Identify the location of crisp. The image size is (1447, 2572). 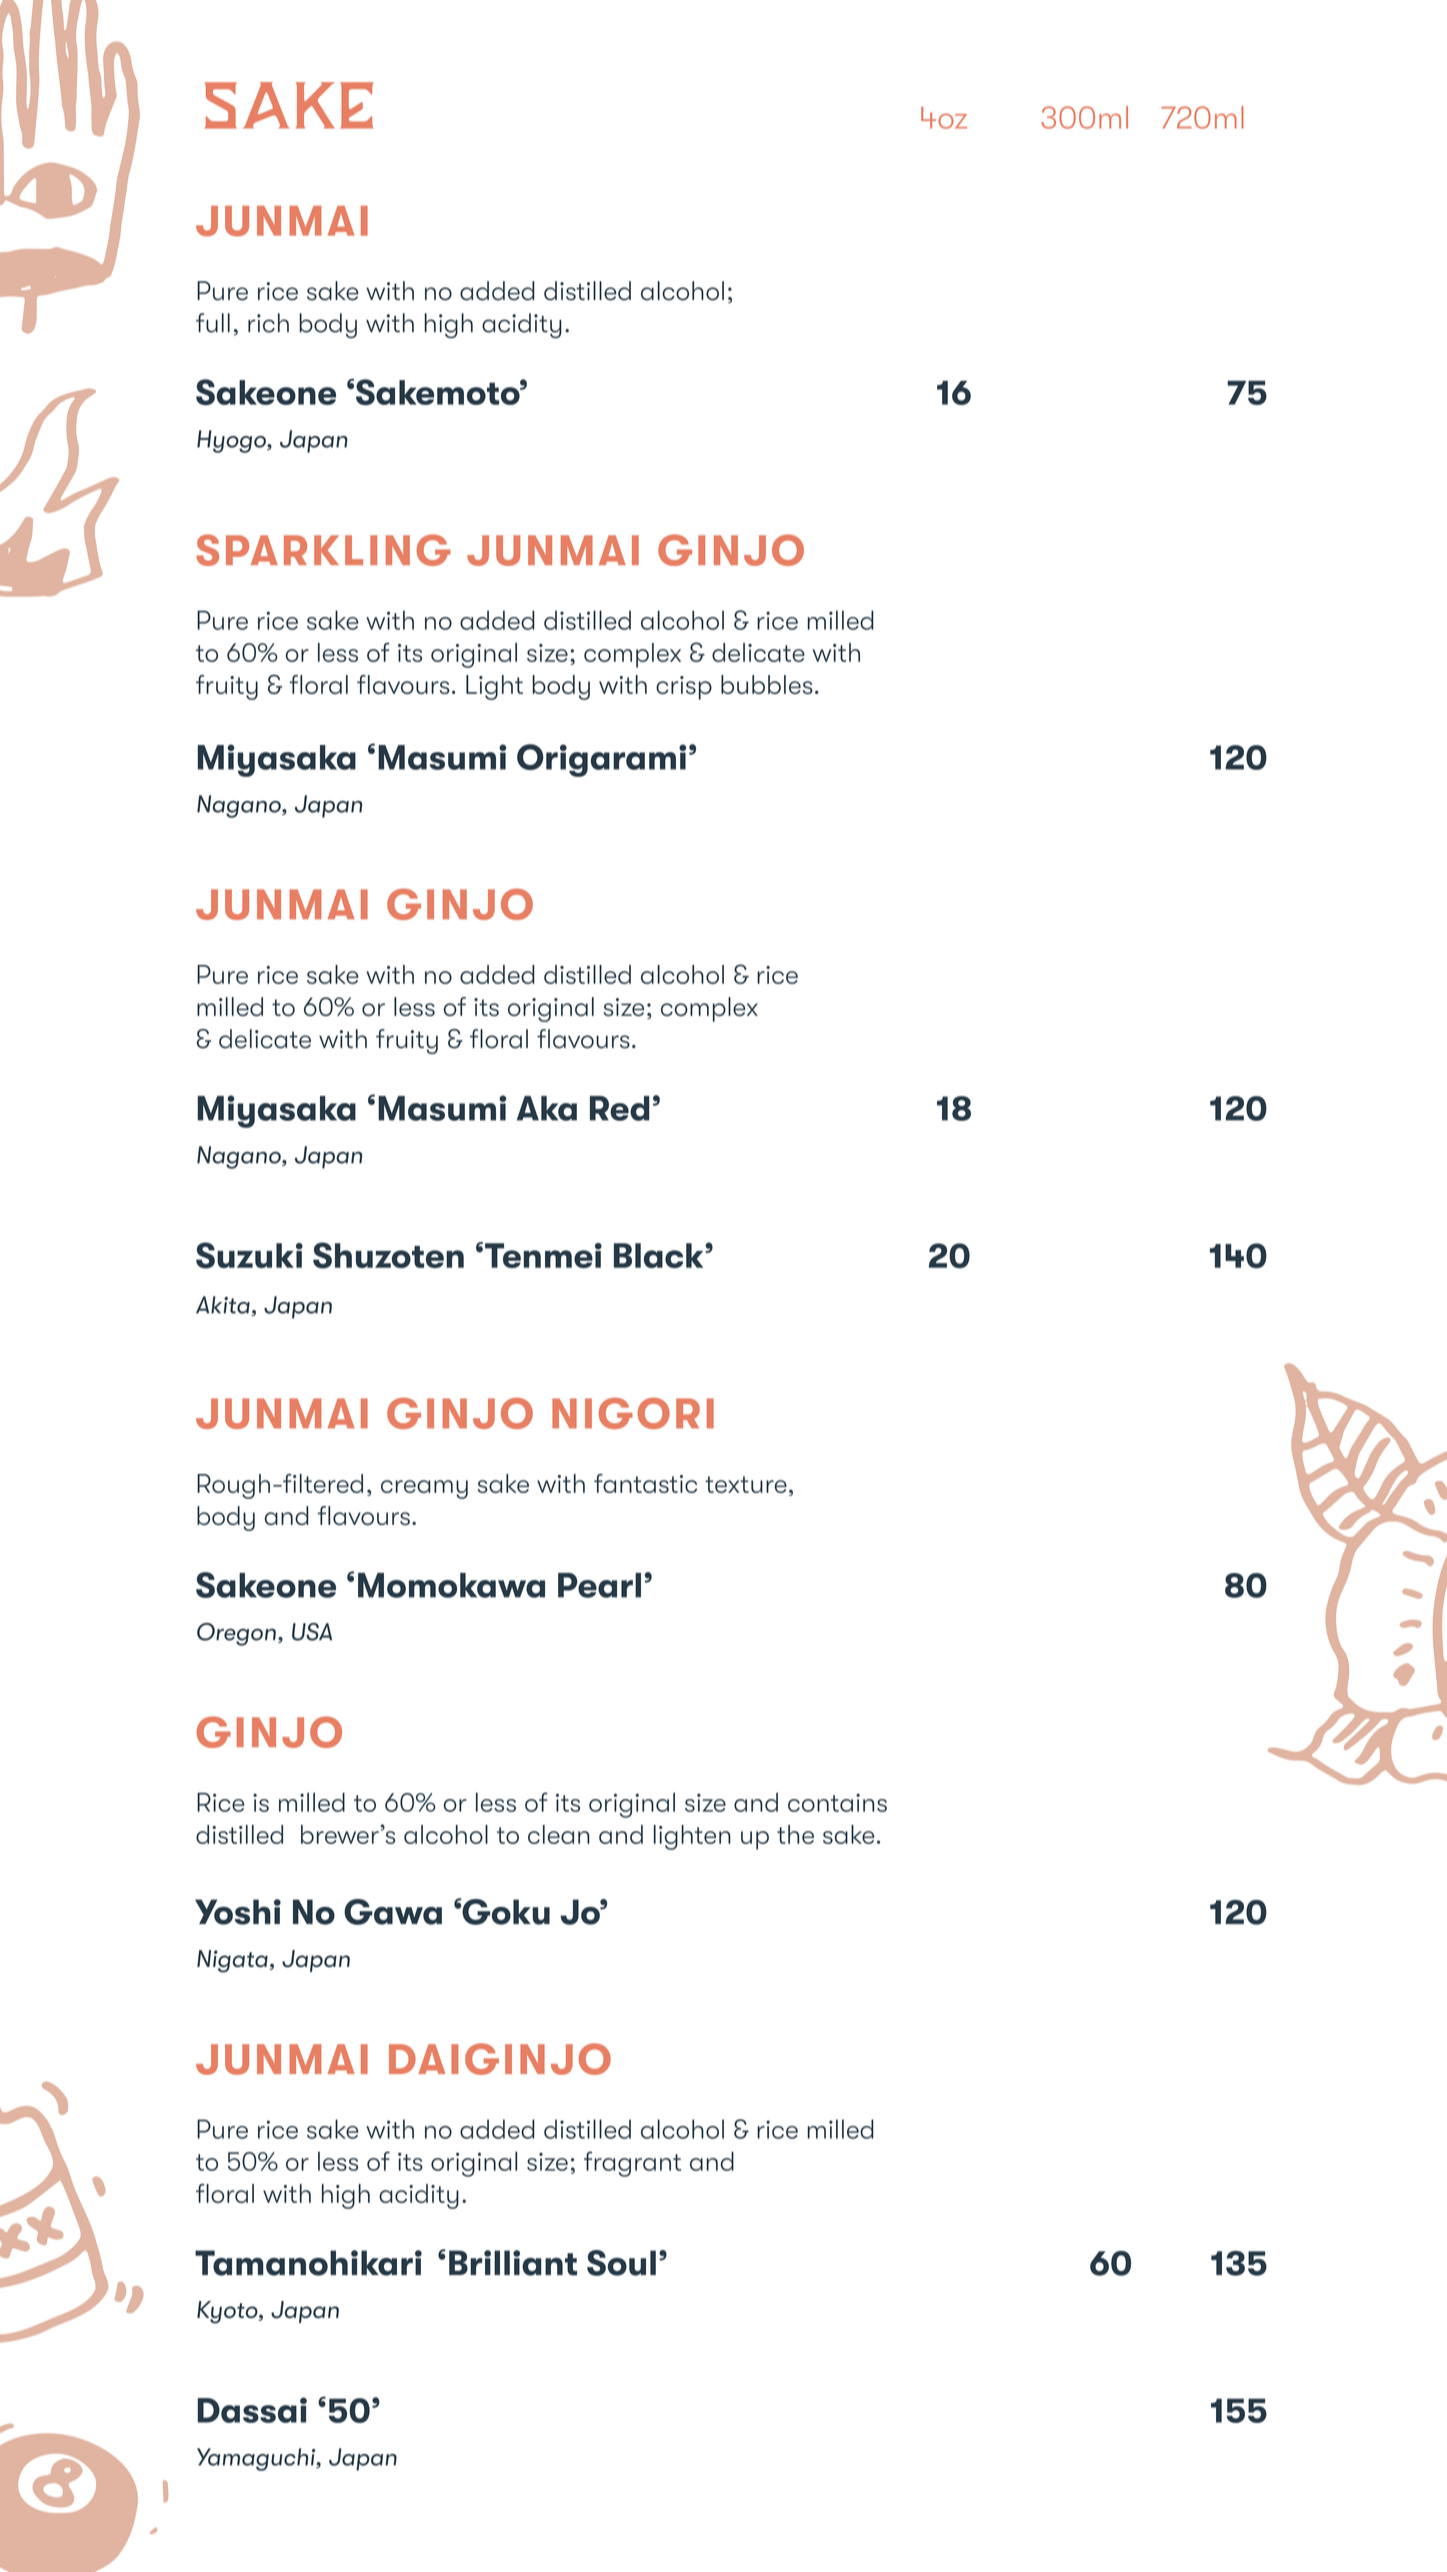
(684, 688).
